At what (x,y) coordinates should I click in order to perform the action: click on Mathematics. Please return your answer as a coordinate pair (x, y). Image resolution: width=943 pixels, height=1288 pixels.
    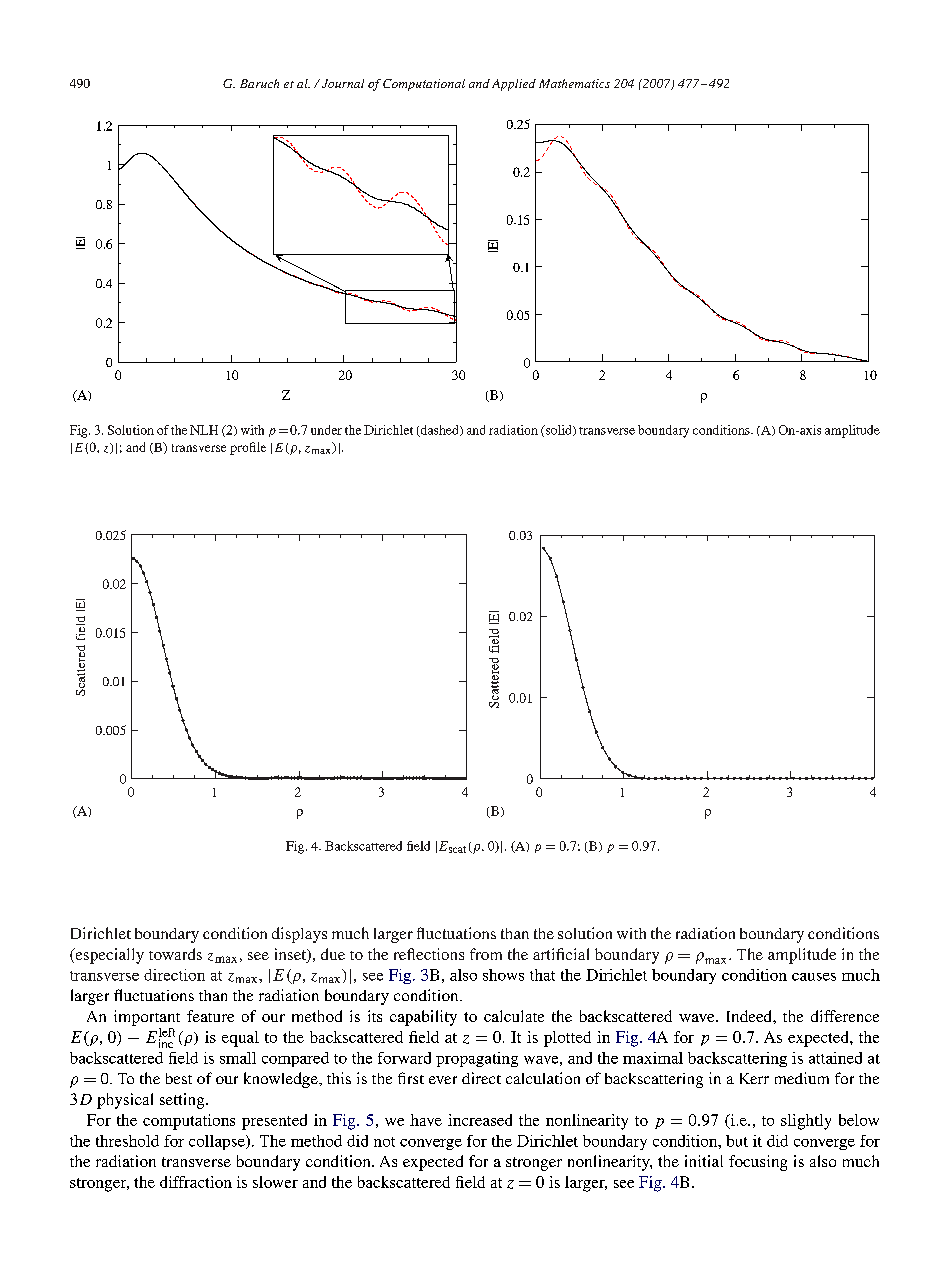
    Looking at the image, I should click on (574, 83).
